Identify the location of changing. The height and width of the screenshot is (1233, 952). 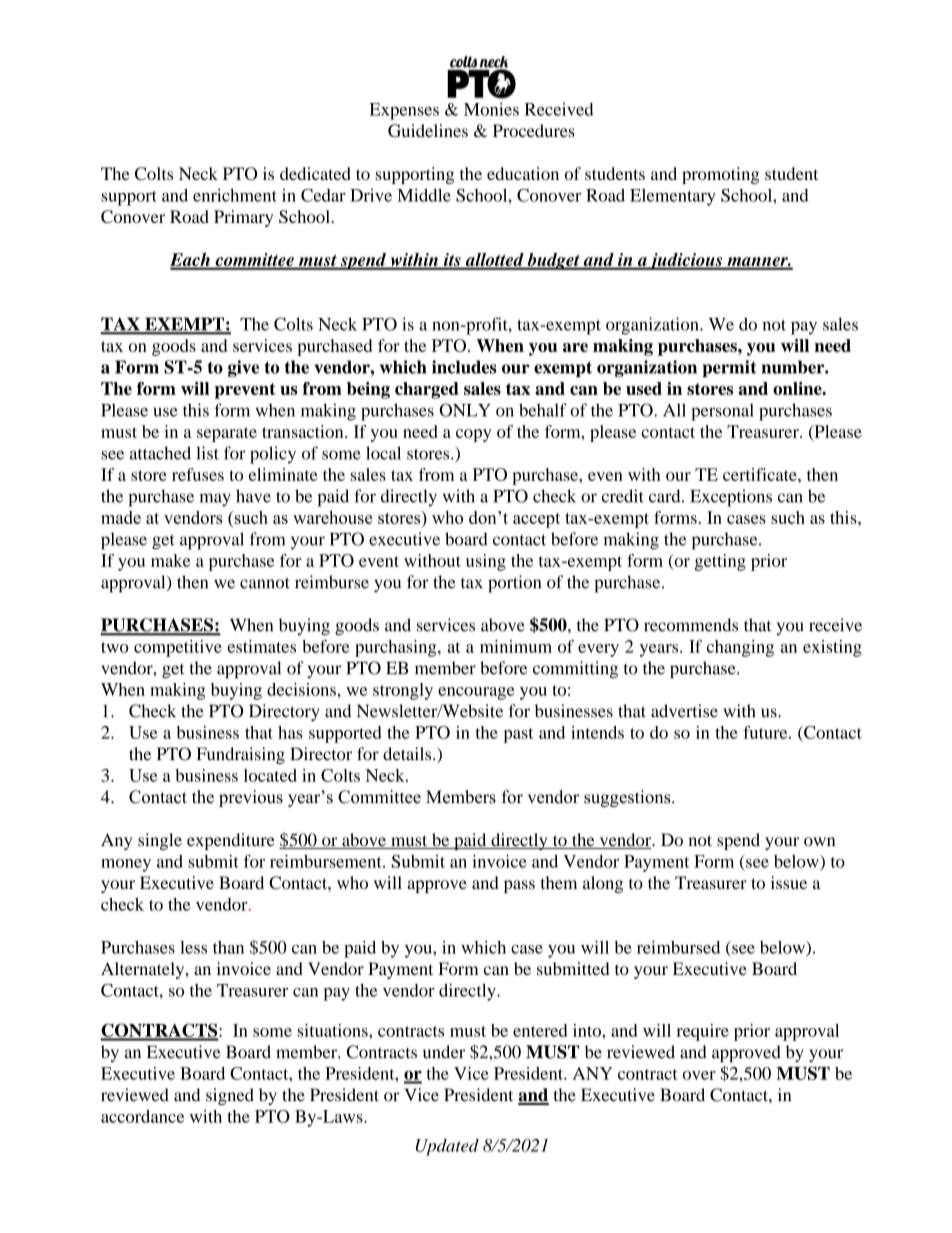
(740, 648).
